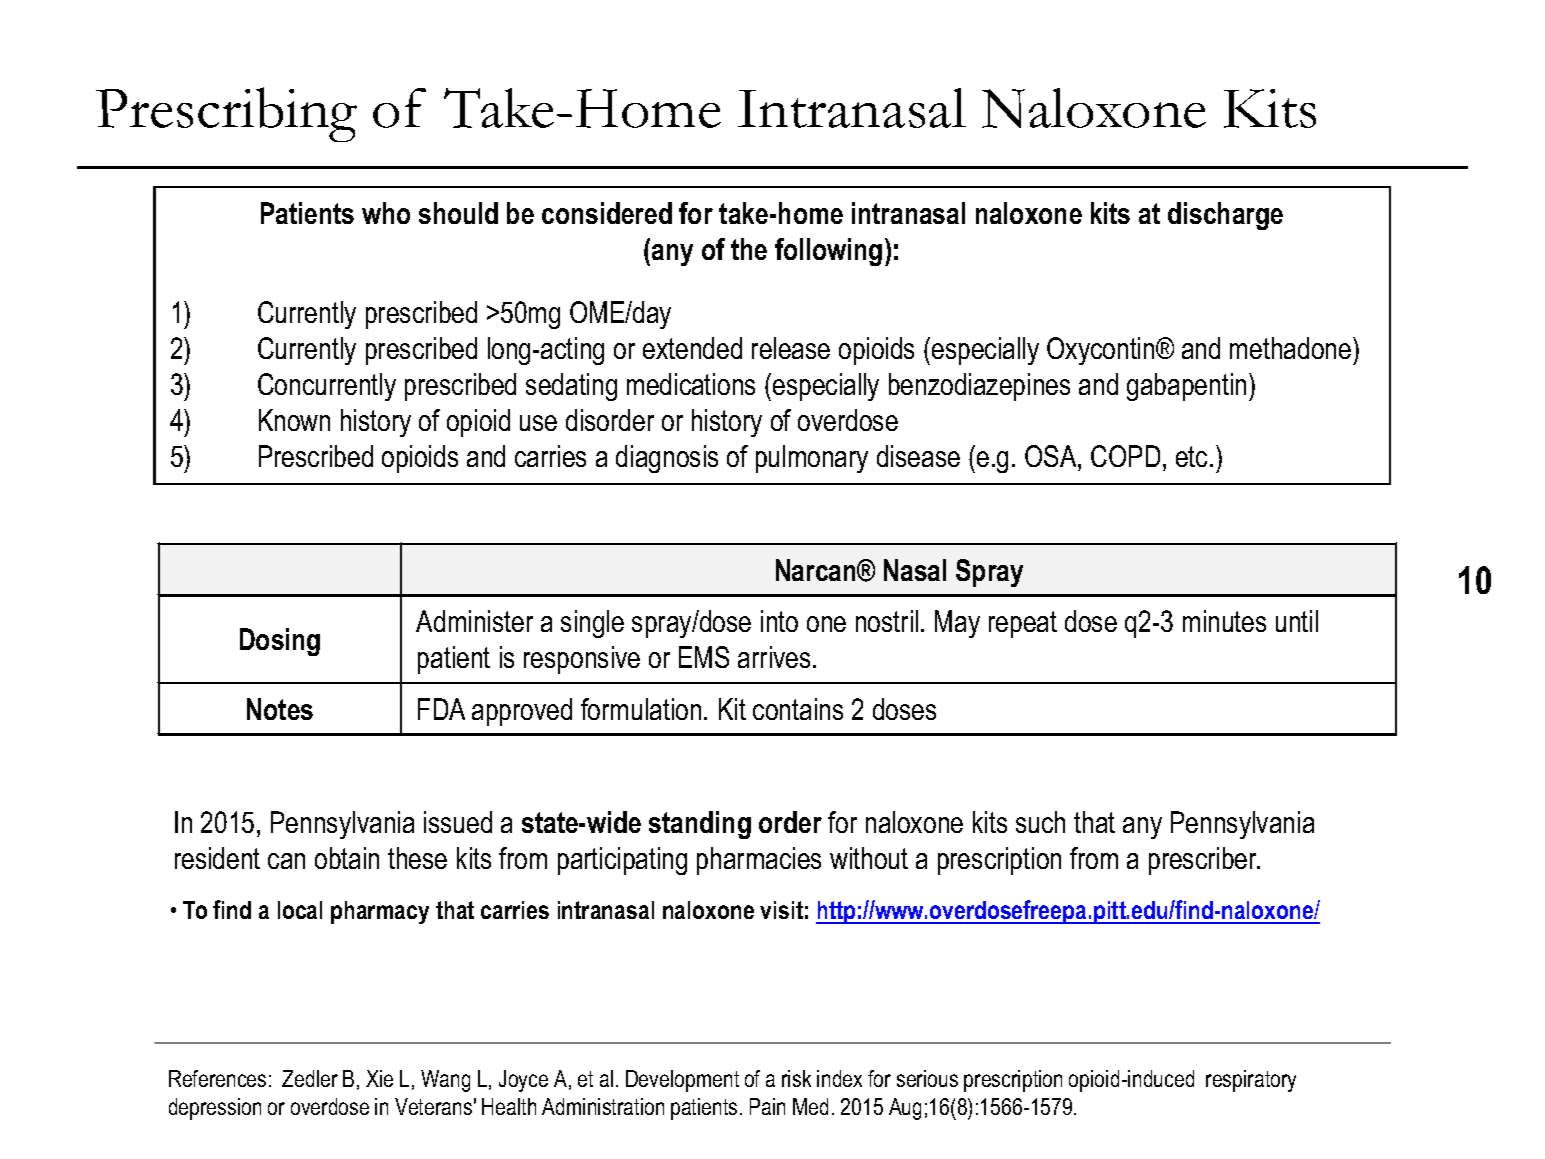 This screenshot has width=1545, height=1159. What do you see at coordinates (1225, 216) in the screenshot?
I see `discharge` at bounding box center [1225, 216].
